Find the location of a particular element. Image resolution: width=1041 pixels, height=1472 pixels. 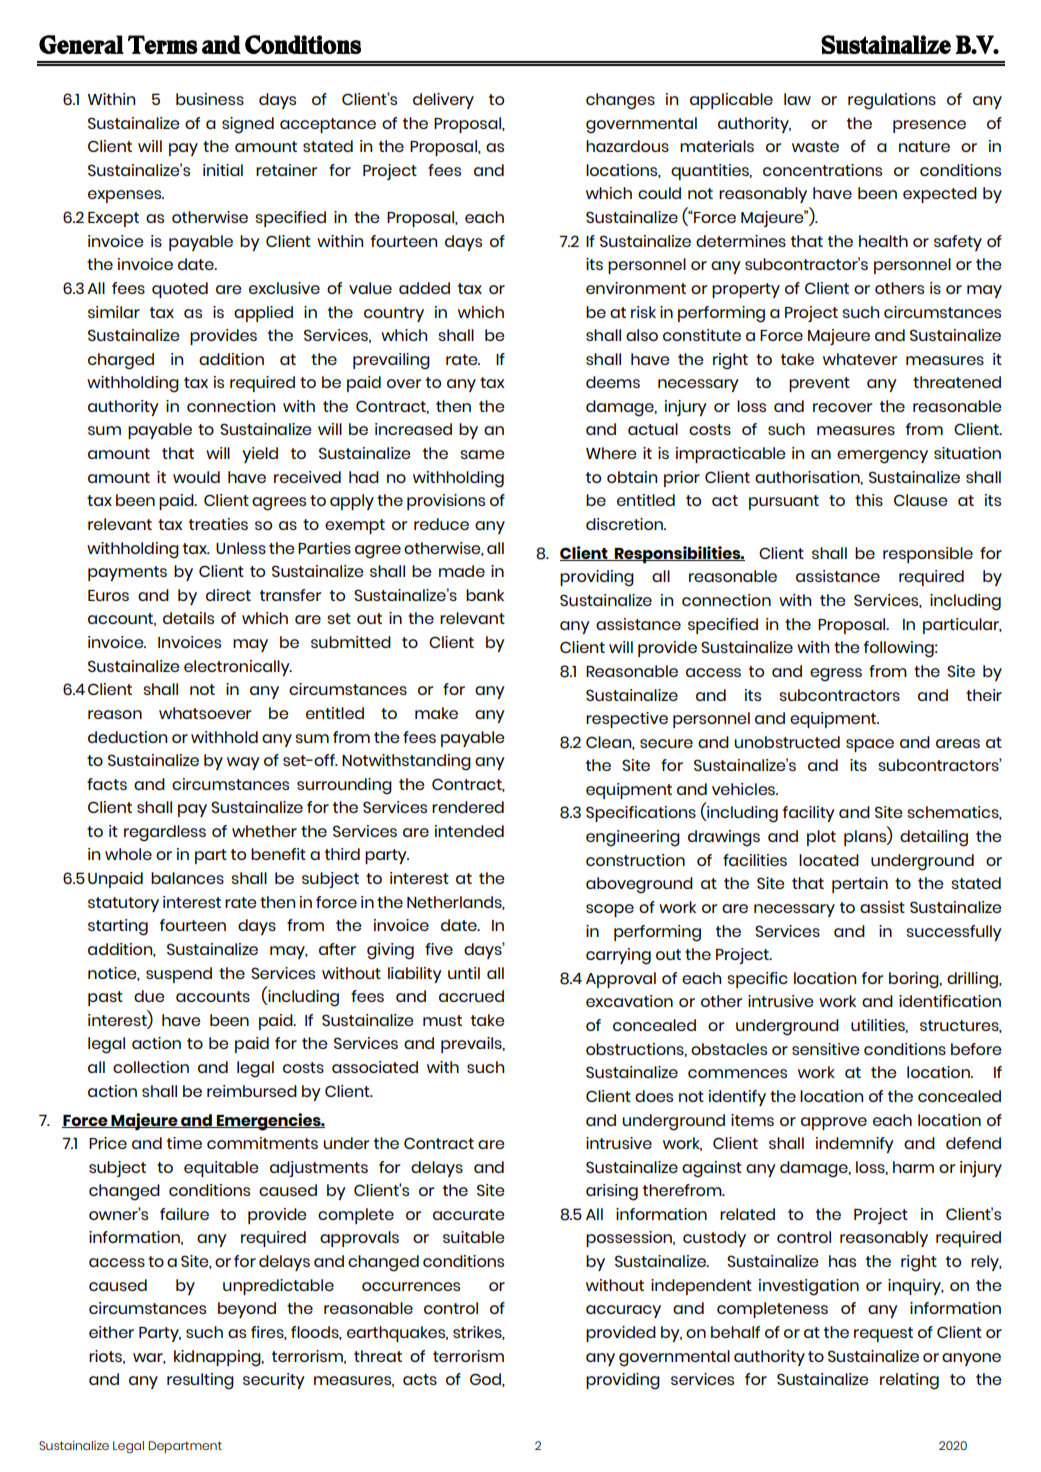

whatever is located at coordinates (860, 359).
